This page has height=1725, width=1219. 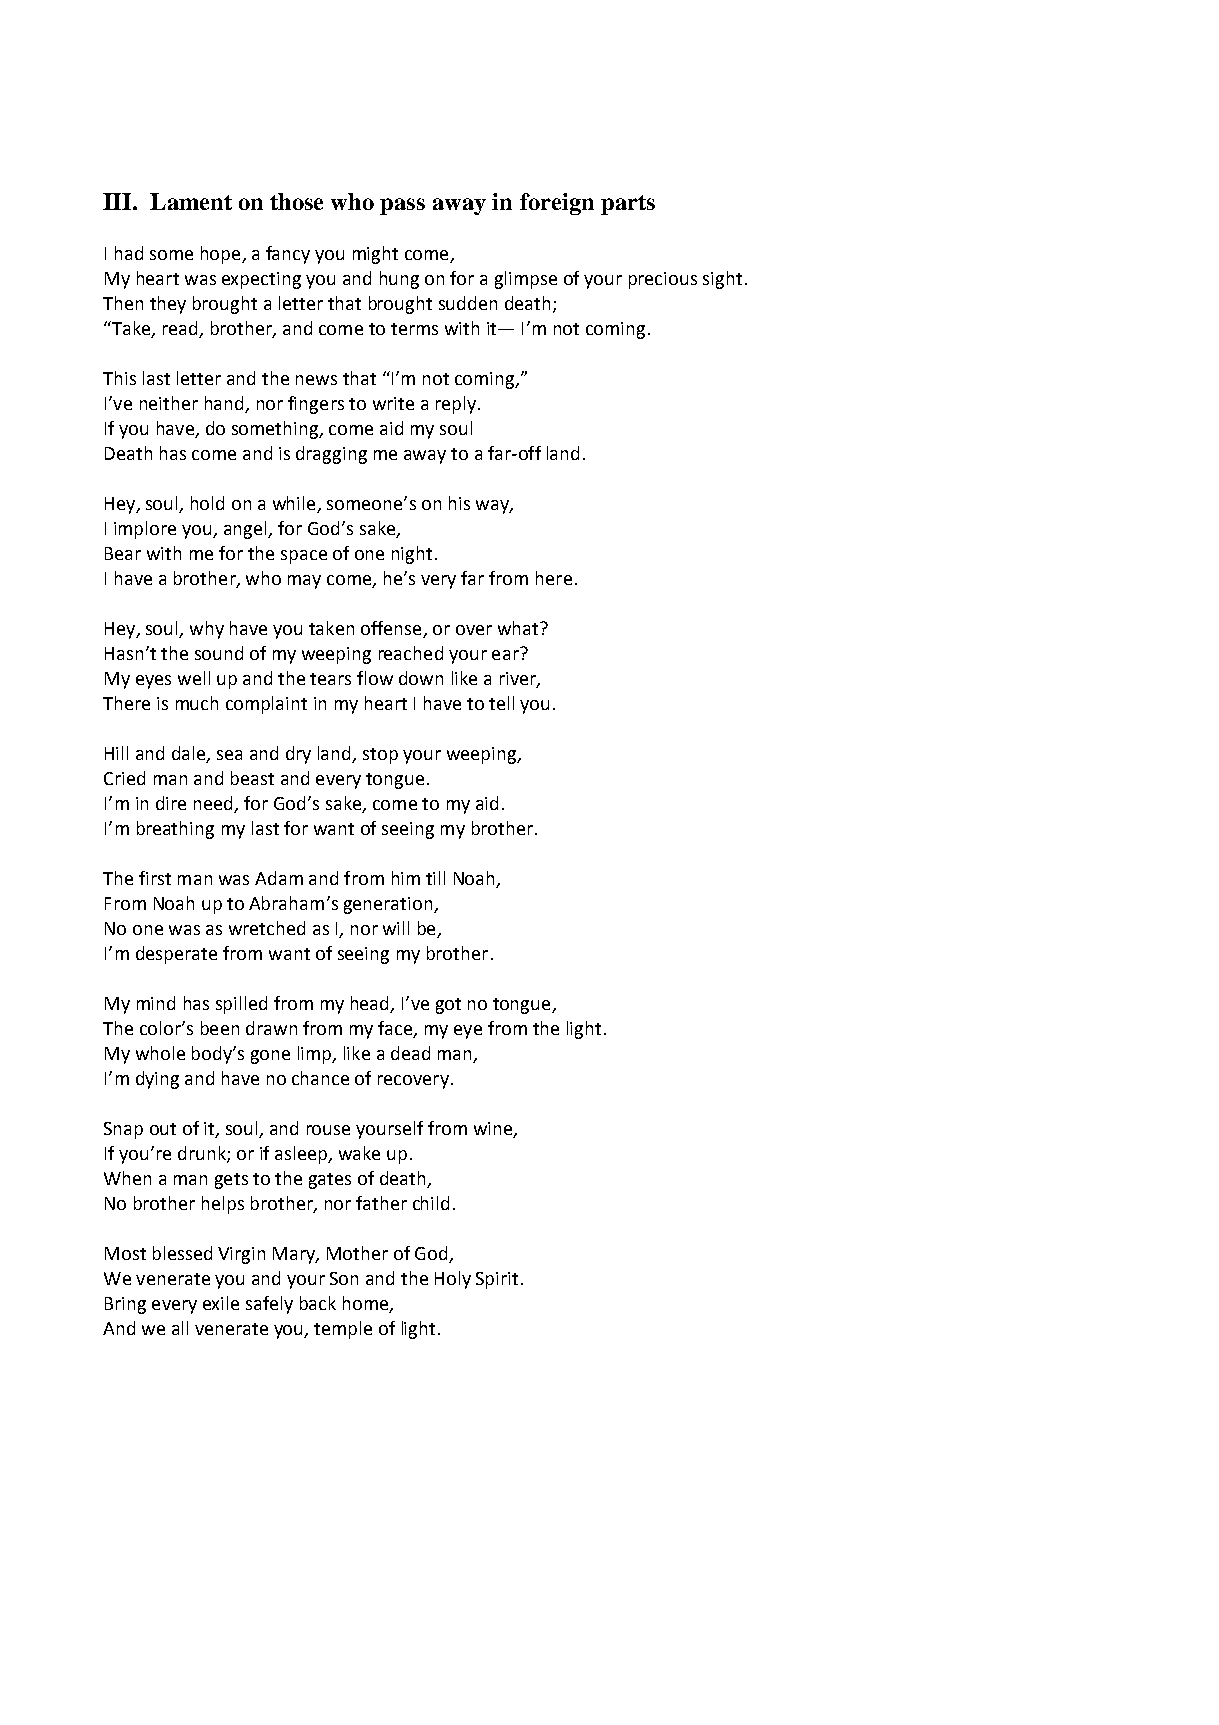 What do you see at coordinates (207, 630) in the page?
I see `why` at bounding box center [207, 630].
